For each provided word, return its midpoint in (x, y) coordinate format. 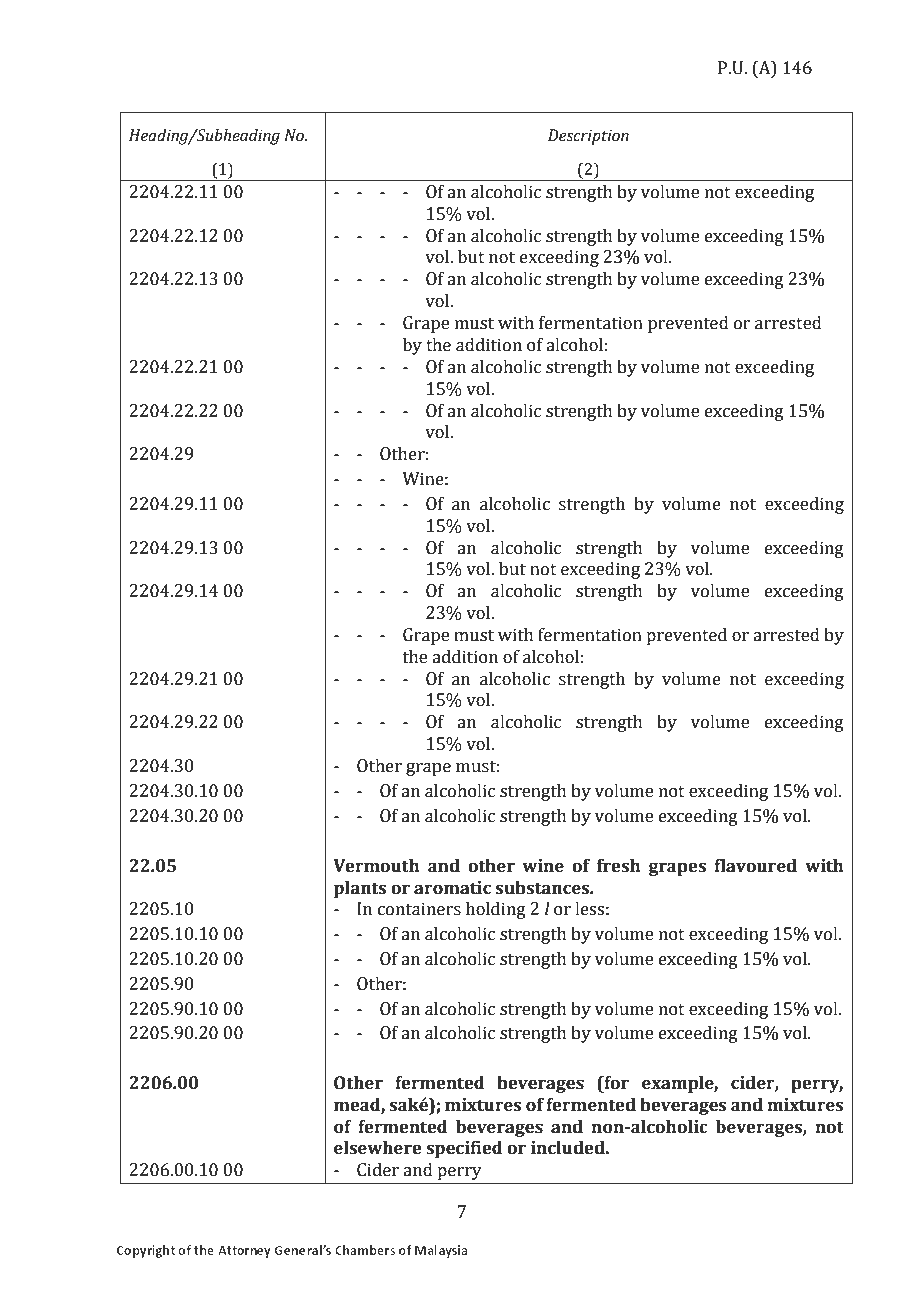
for (615, 1084)
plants (360, 889)
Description (588, 137)
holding (496, 910)
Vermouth (376, 866)
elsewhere (378, 1148)
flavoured (755, 866)
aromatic (452, 888)
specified (464, 1149)
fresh (619, 866)
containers (419, 909)
